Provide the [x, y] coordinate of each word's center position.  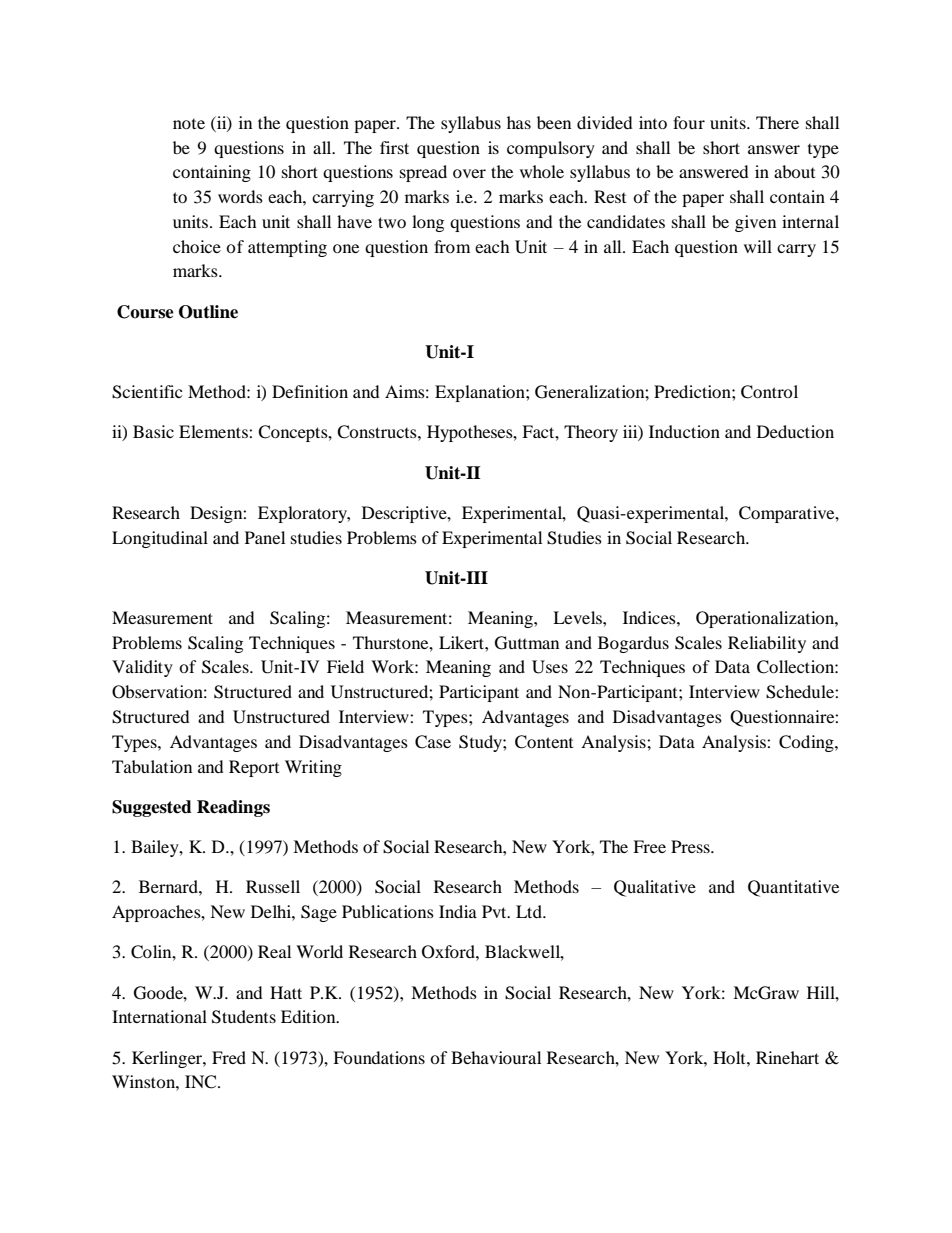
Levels [578, 617]
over [469, 173]
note [189, 124]
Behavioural [496, 1057]
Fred [229, 1057]
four [689, 122]
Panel [265, 537]
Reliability [767, 644]
